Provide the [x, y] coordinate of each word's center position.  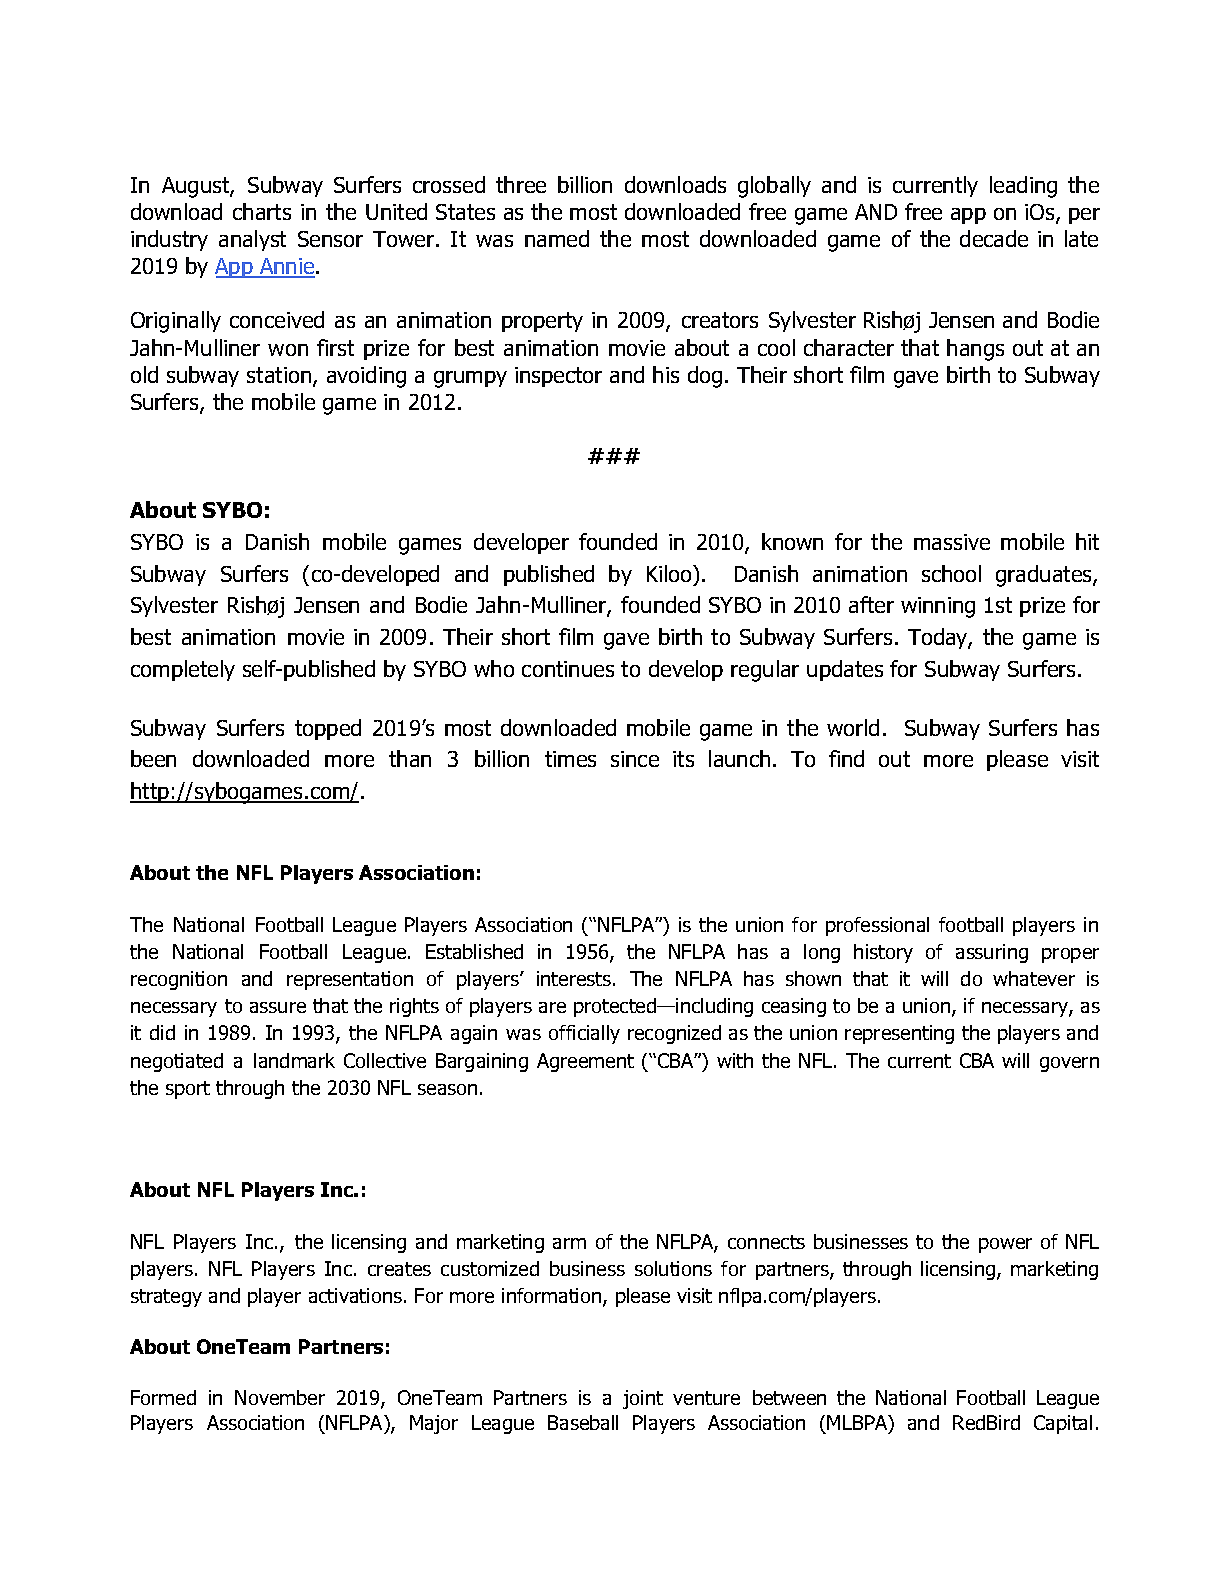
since [635, 759]
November [280, 1397]
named [557, 238]
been [153, 758]
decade [994, 238]
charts [262, 211]
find [846, 758]
